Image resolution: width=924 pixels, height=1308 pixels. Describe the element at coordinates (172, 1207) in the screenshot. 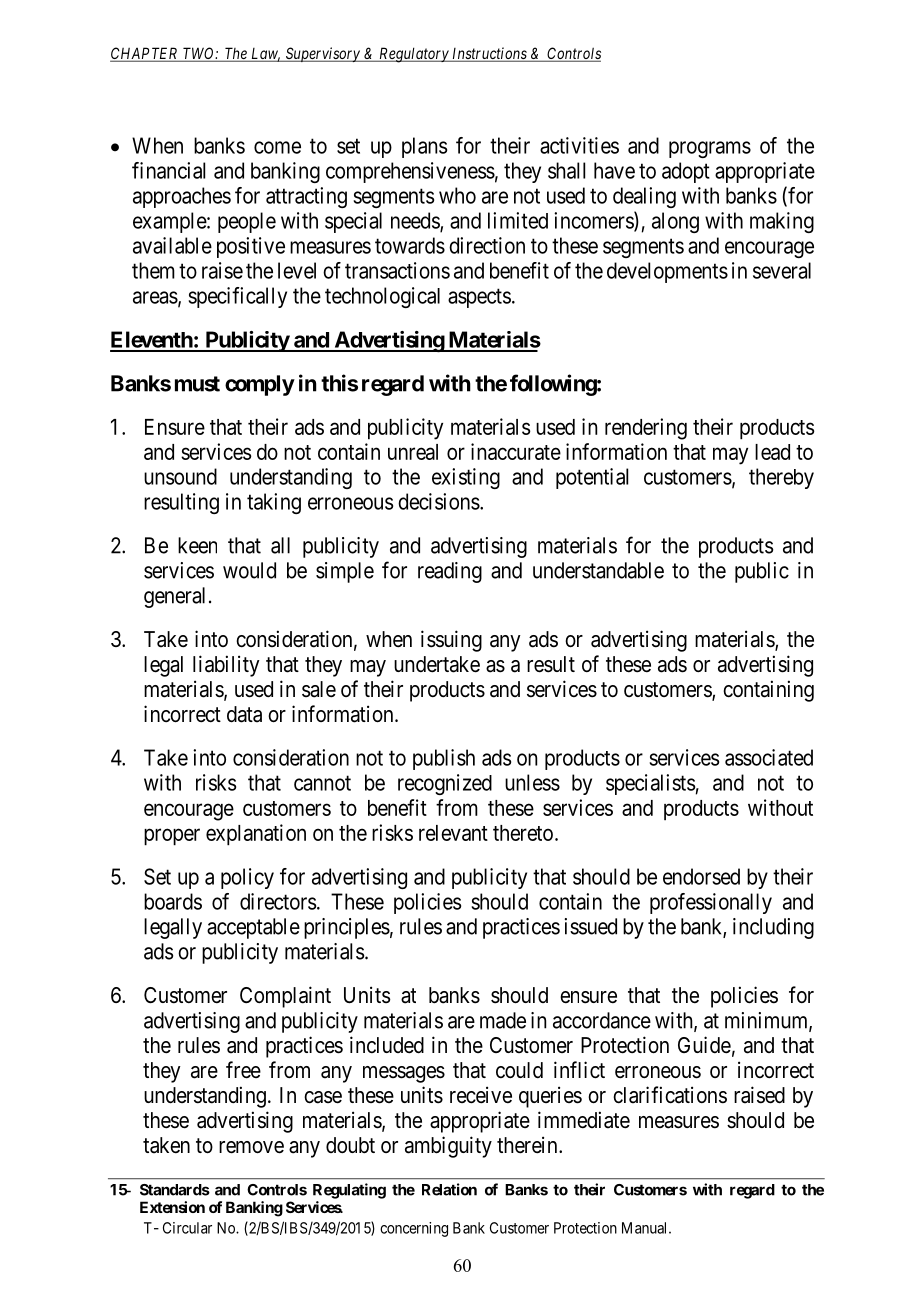

I see `Extension` at that location.
